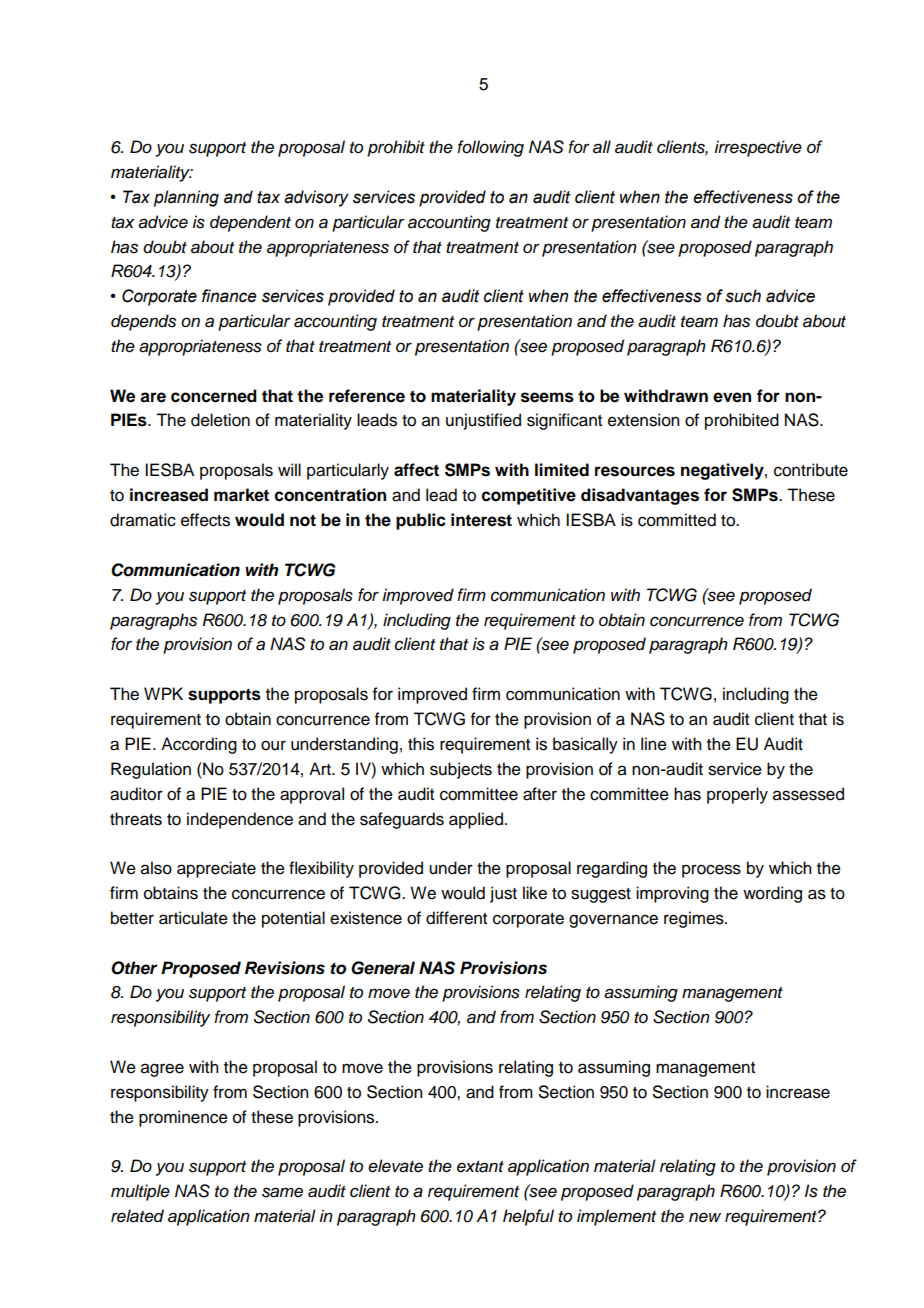 The height and width of the screenshot is (1308, 924). What do you see at coordinates (186, 198) in the screenshot?
I see `planning` at bounding box center [186, 198].
